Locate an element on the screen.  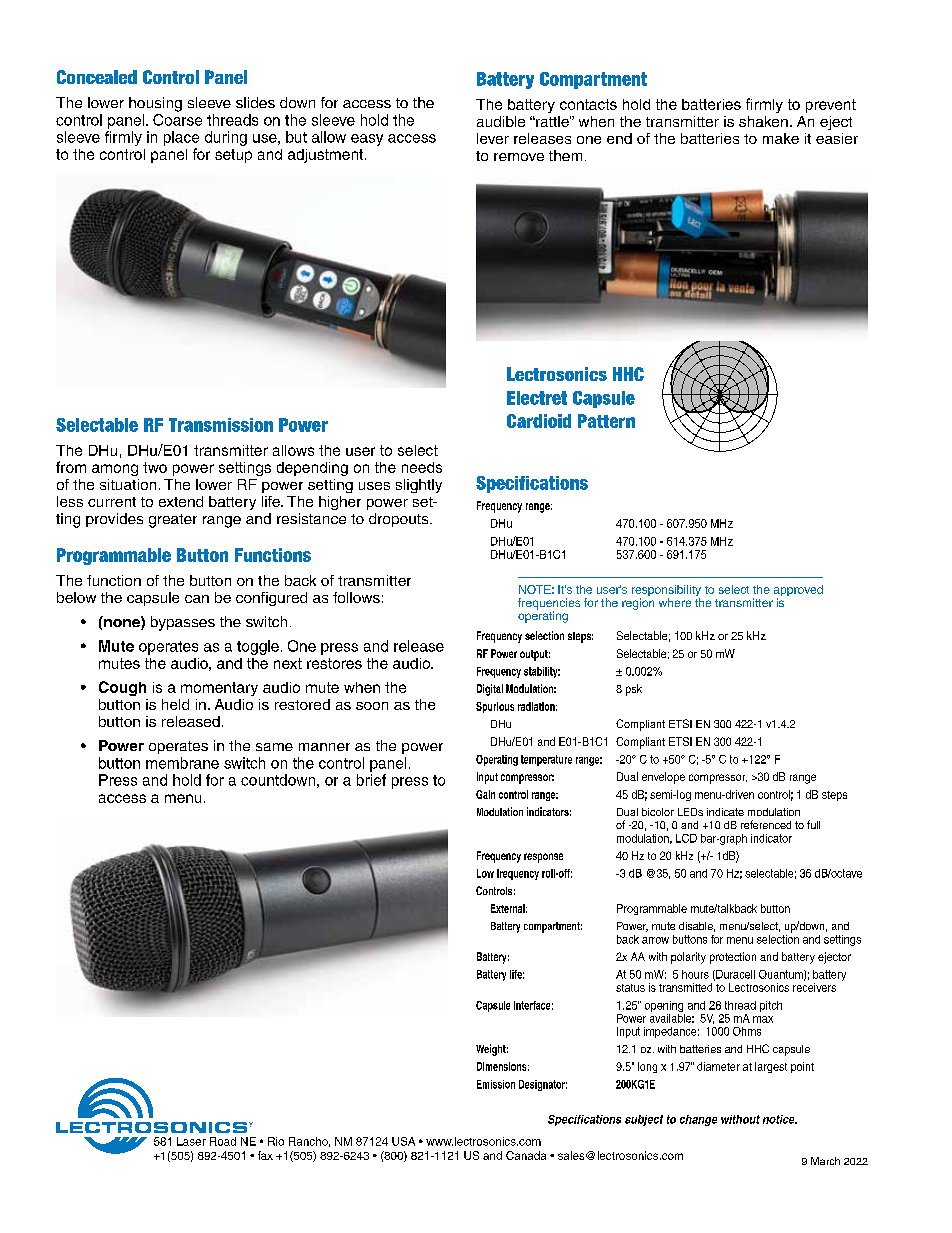
referenced is located at coordinates (766, 824).
